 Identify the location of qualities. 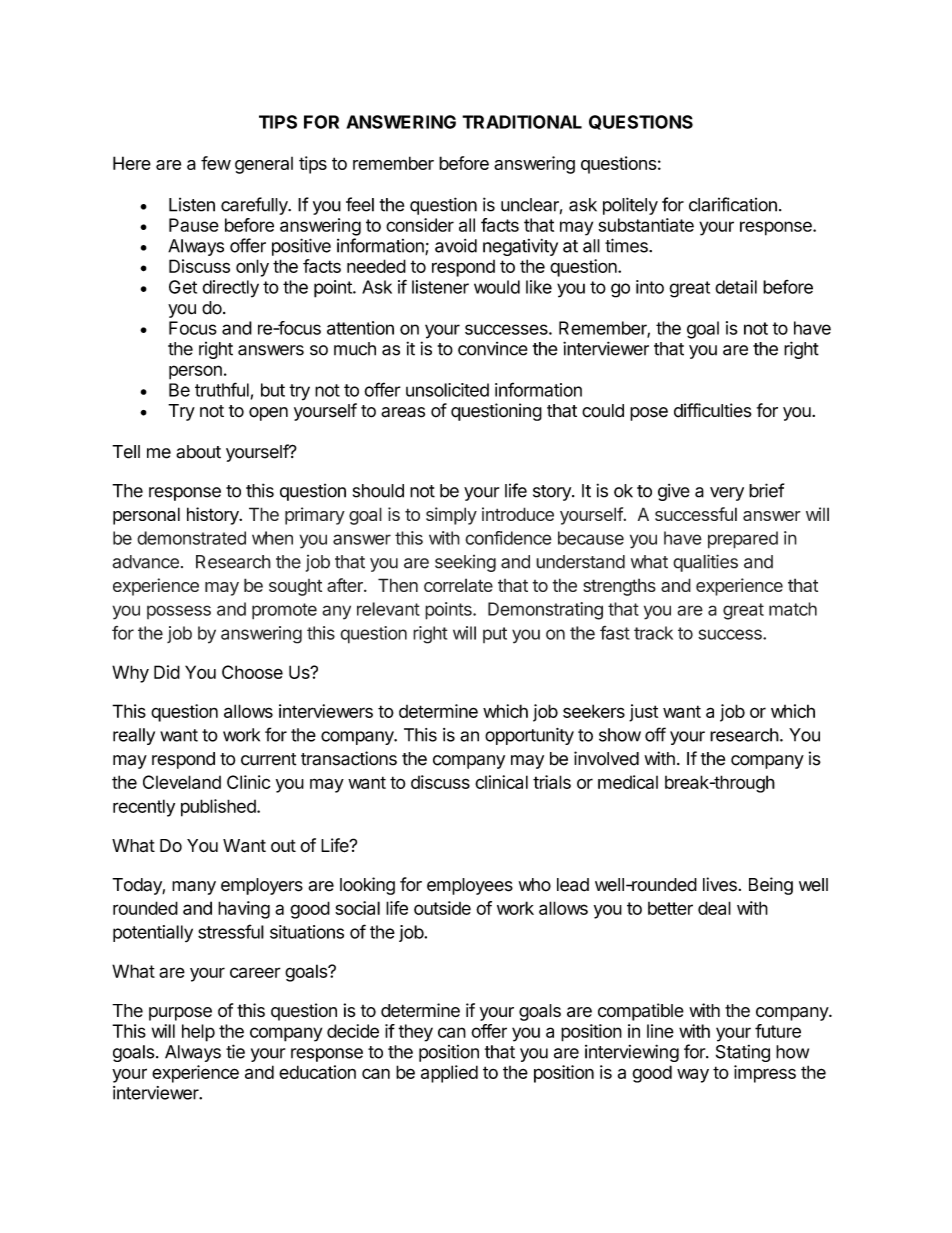
(705, 563).
